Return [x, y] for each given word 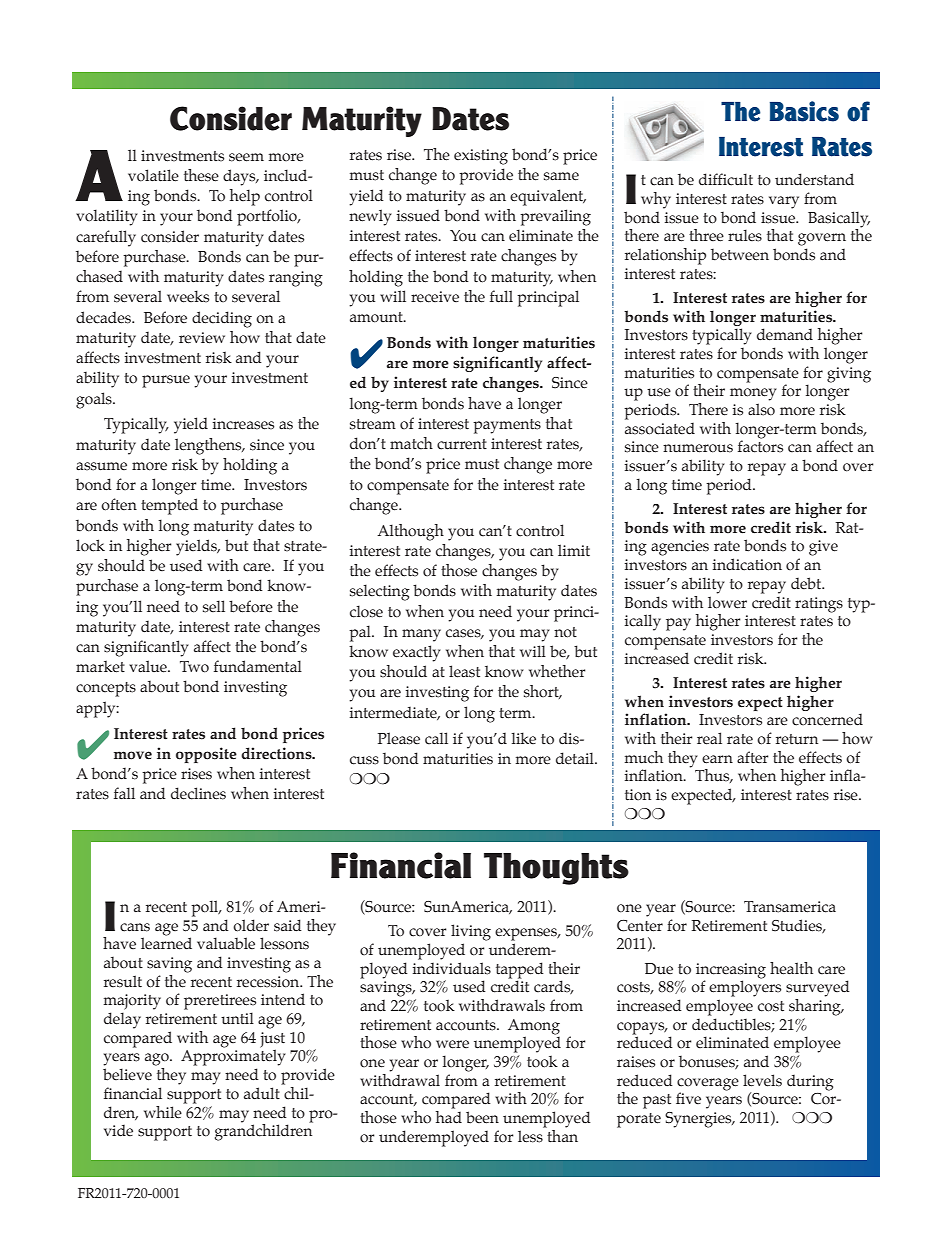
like [524, 738]
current [462, 444]
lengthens [209, 446]
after [753, 757]
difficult [726, 179]
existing [481, 157]
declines [198, 793]
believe [127, 1074]
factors [760, 446]
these [201, 175]
